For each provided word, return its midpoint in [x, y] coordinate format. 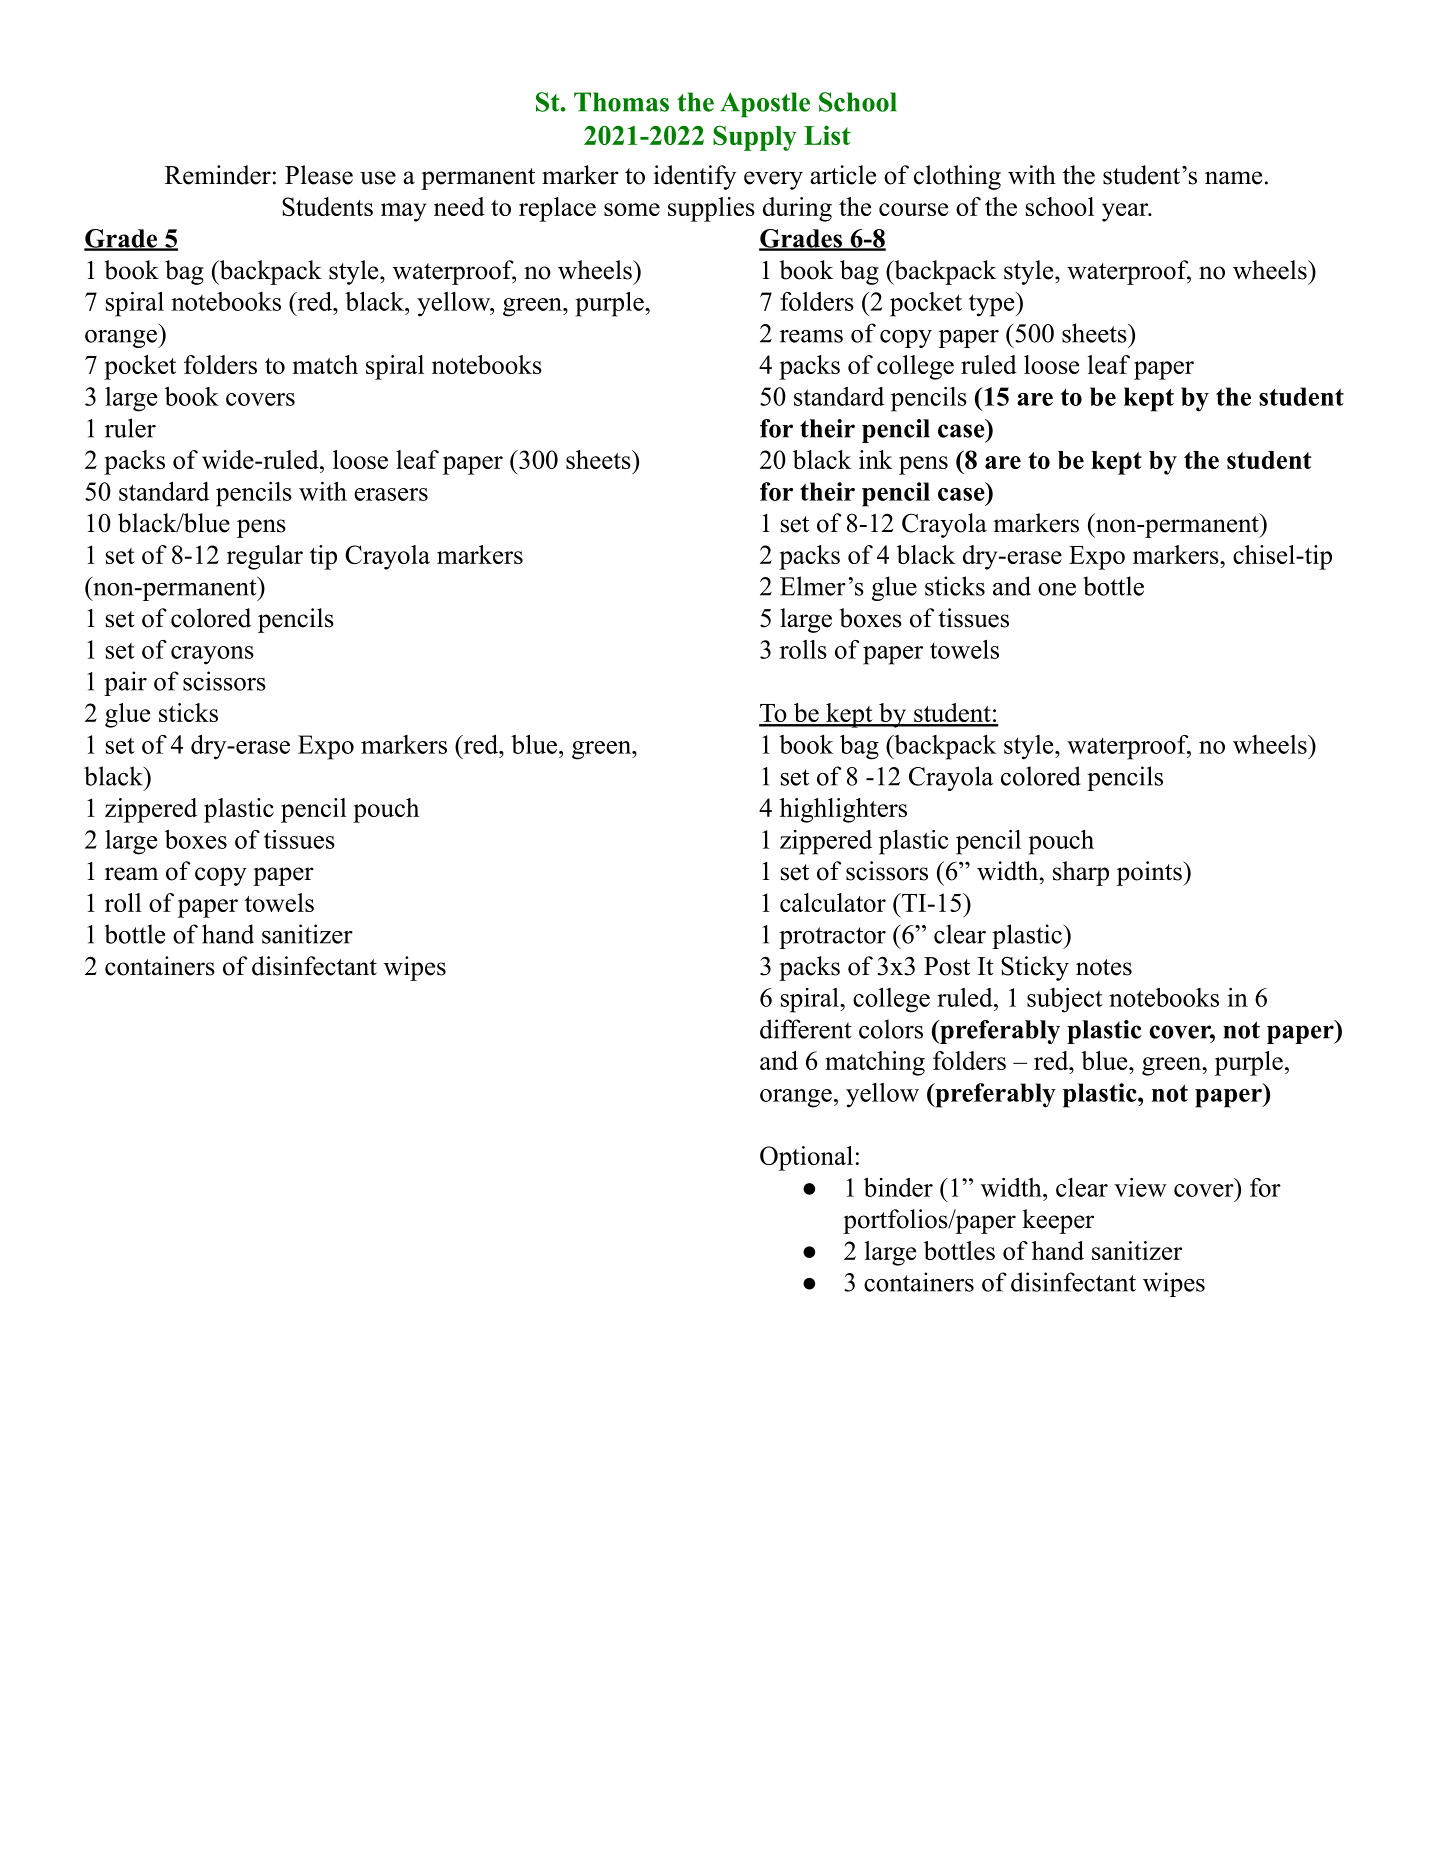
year [1126, 212]
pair [125, 683]
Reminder [218, 175]
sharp [1081, 873]
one [1057, 589]
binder [898, 1187]
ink [875, 459]
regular [265, 557]
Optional [806, 1158]
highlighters [843, 810]
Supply [755, 138]
